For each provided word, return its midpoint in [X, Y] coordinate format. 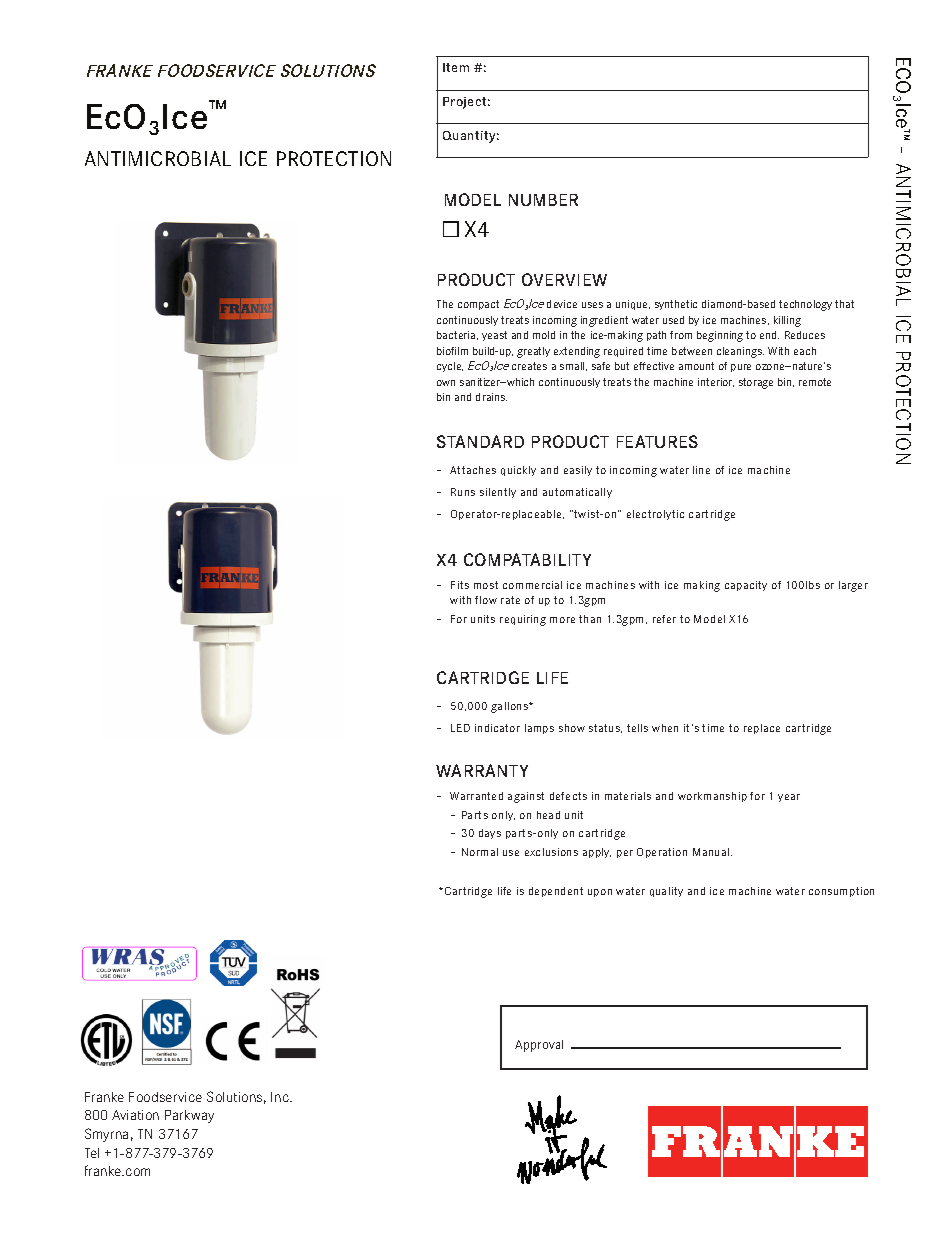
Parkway [189, 1116]
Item [456, 67]
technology [805, 305]
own [446, 383]
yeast [494, 336]
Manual [712, 852]
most [486, 585]
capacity [746, 586]
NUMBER [543, 200]
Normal [480, 852]
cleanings [740, 352]
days [490, 834]
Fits [460, 585]
